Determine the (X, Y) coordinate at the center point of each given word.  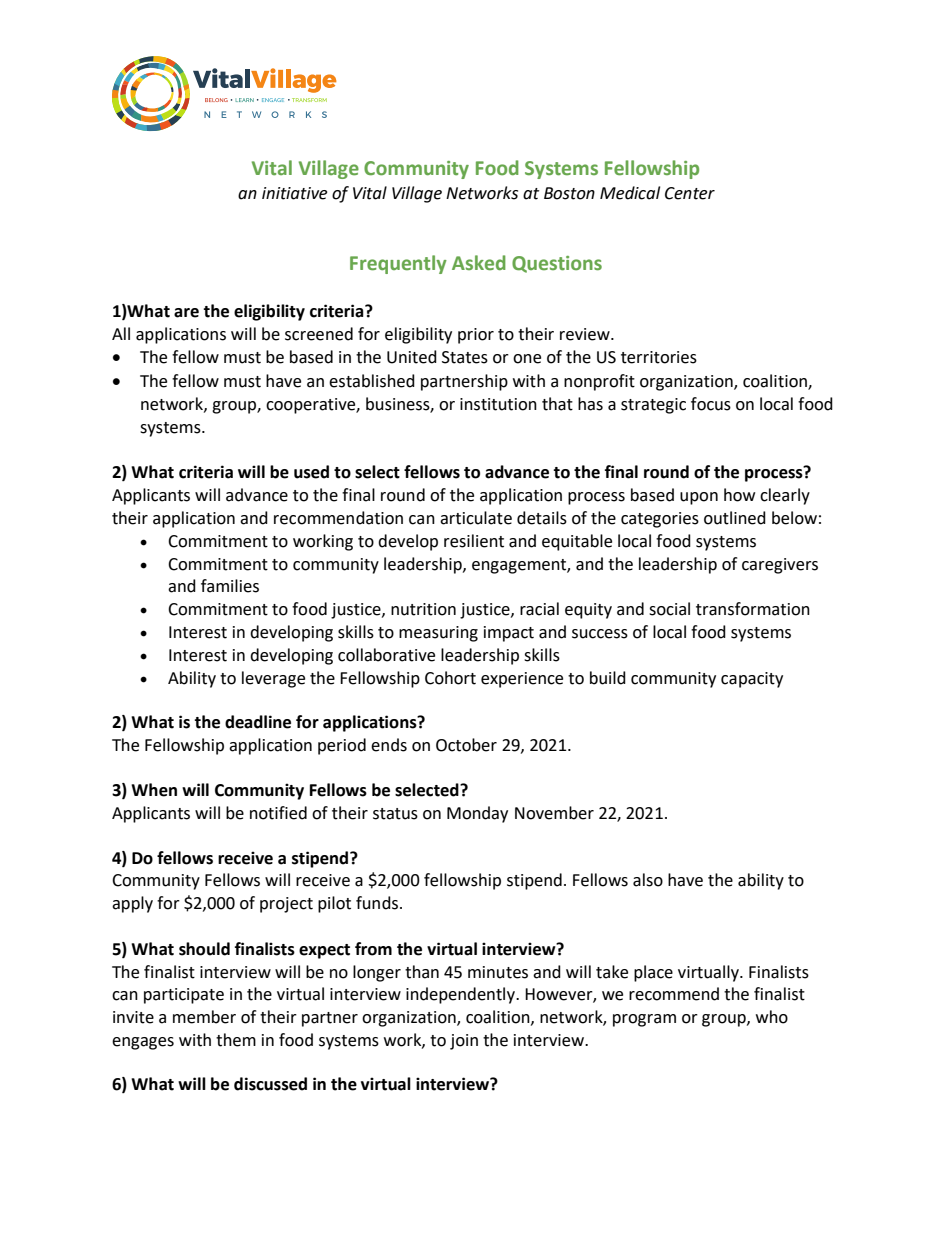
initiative (294, 193)
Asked (479, 263)
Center (690, 193)
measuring (438, 634)
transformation (753, 609)
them (236, 1040)
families (230, 586)
